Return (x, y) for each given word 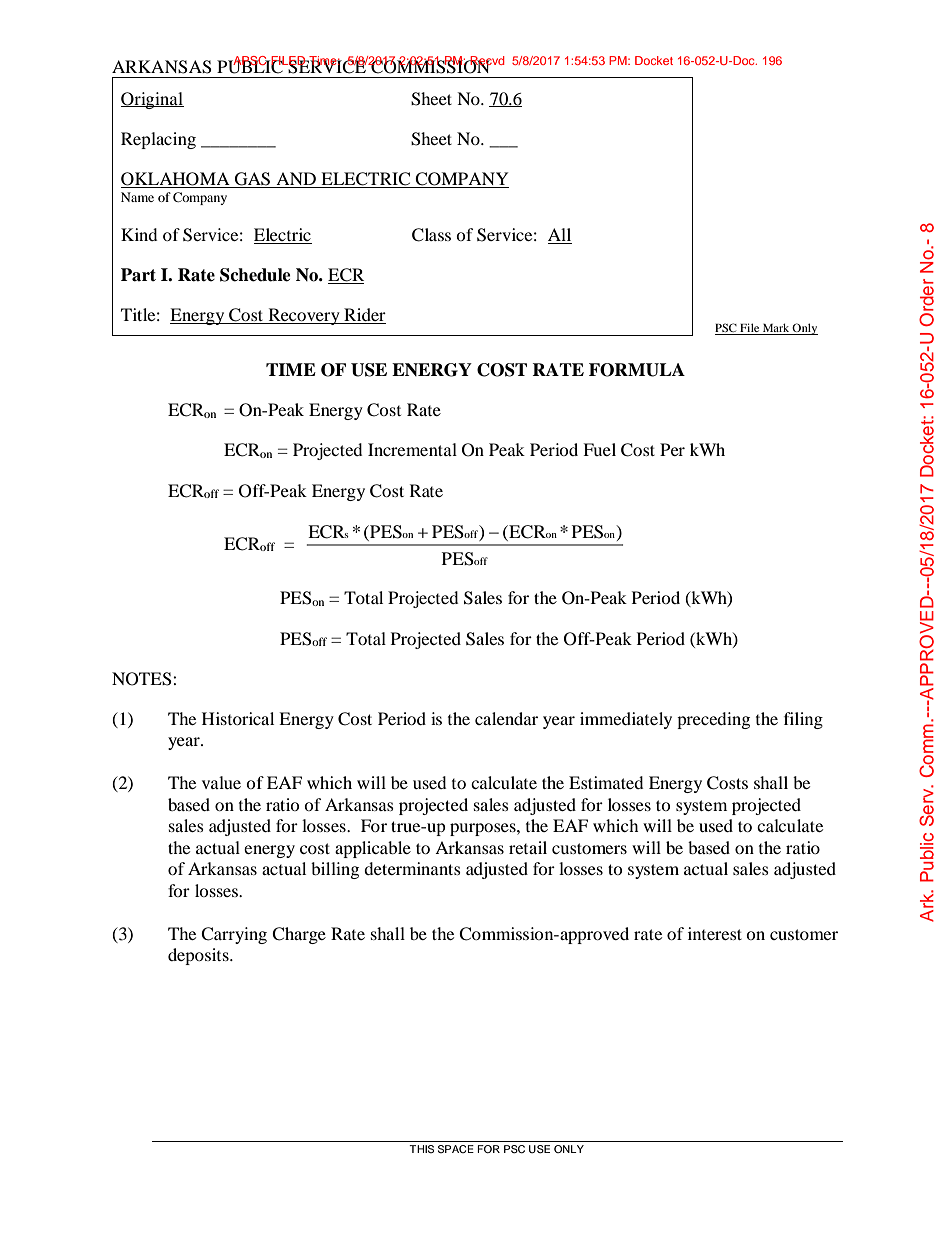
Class (431, 235)
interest (715, 933)
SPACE (456, 1149)
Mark (776, 329)
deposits (199, 956)
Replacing (158, 140)
